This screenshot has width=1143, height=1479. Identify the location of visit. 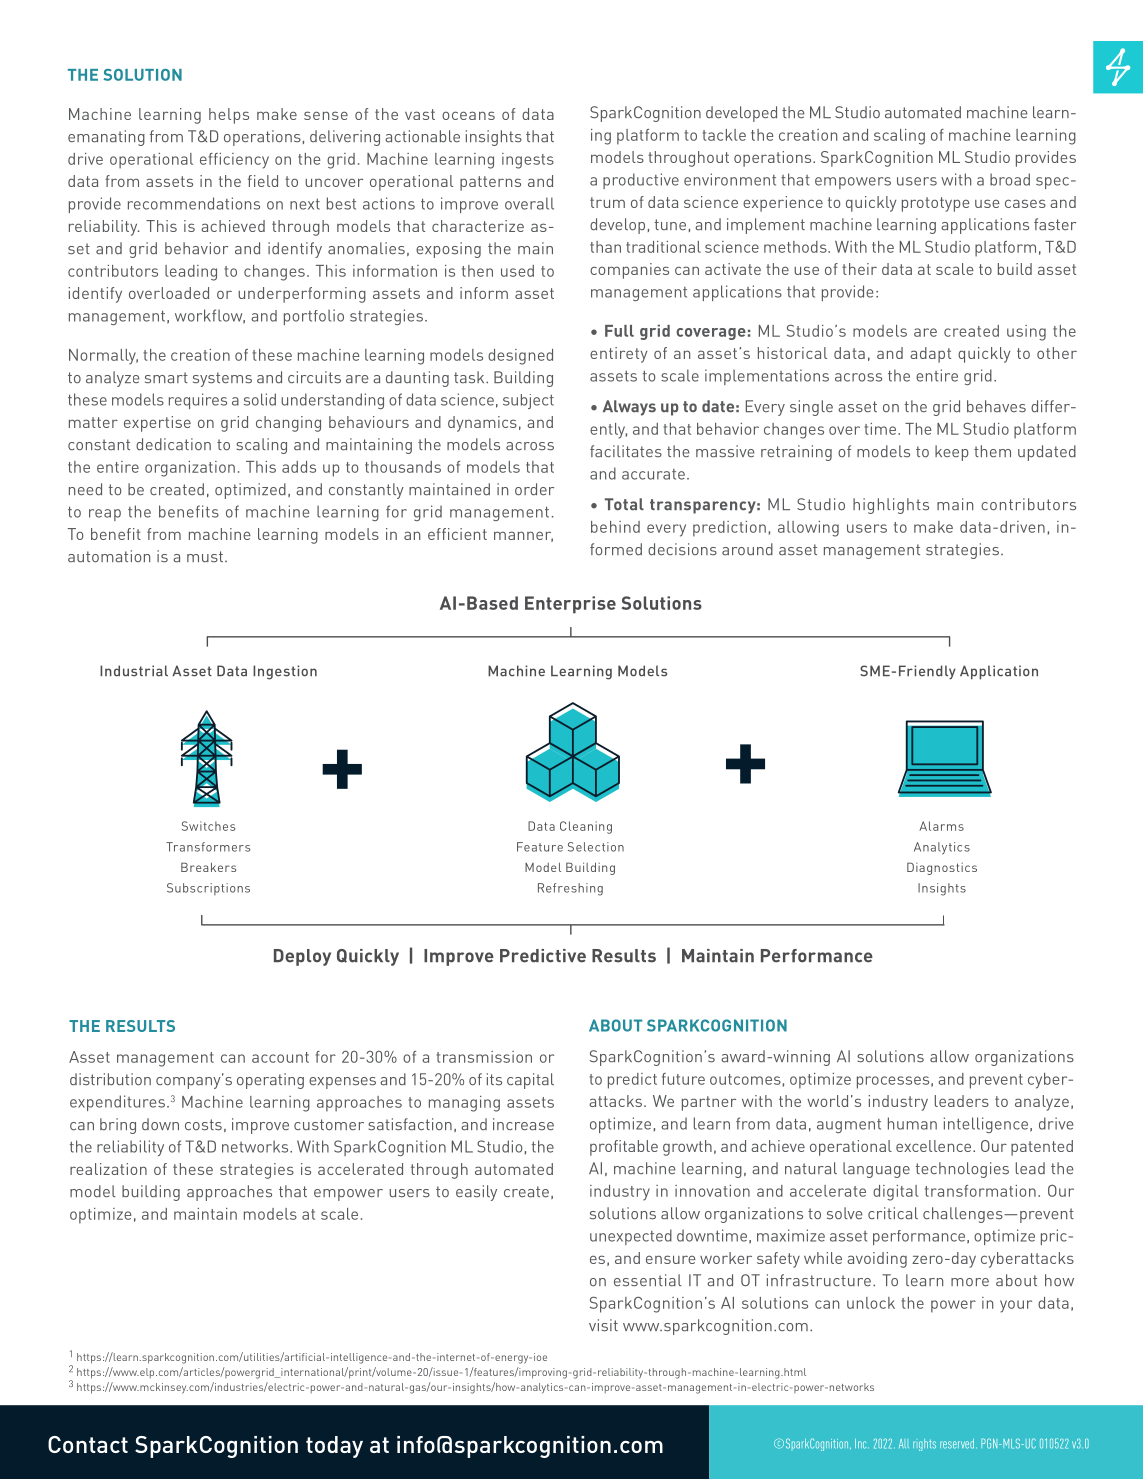
(603, 1325).
